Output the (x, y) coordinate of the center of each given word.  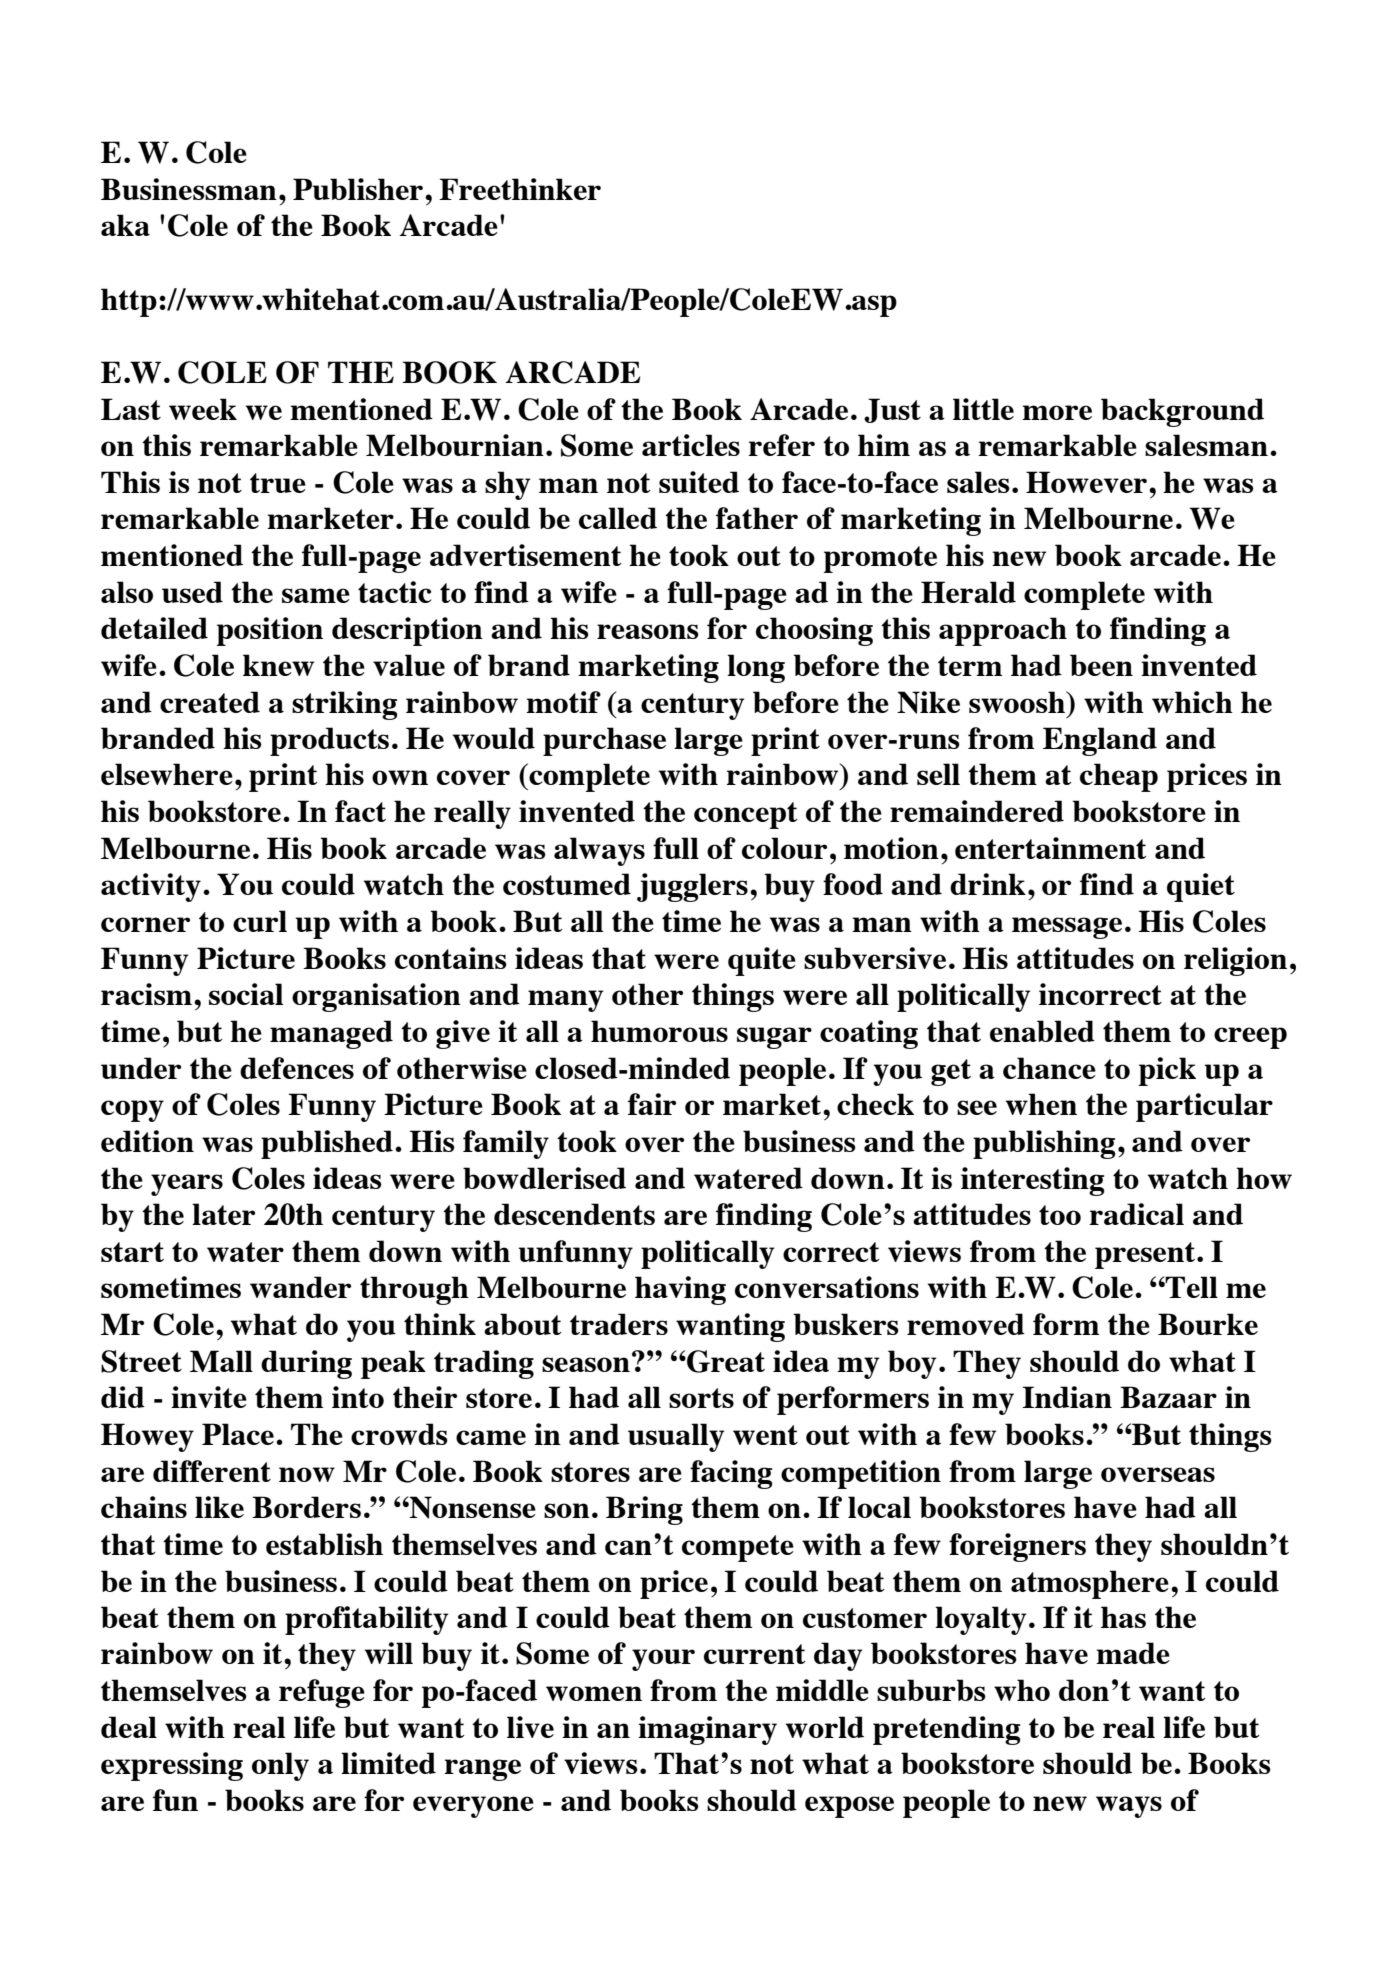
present (1145, 1255)
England (1100, 741)
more (1057, 412)
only (280, 1766)
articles (691, 445)
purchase (604, 741)
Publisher (358, 189)
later (223, 1214)
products (329, 741)
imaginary (707, 1730)
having (680, 1290)
